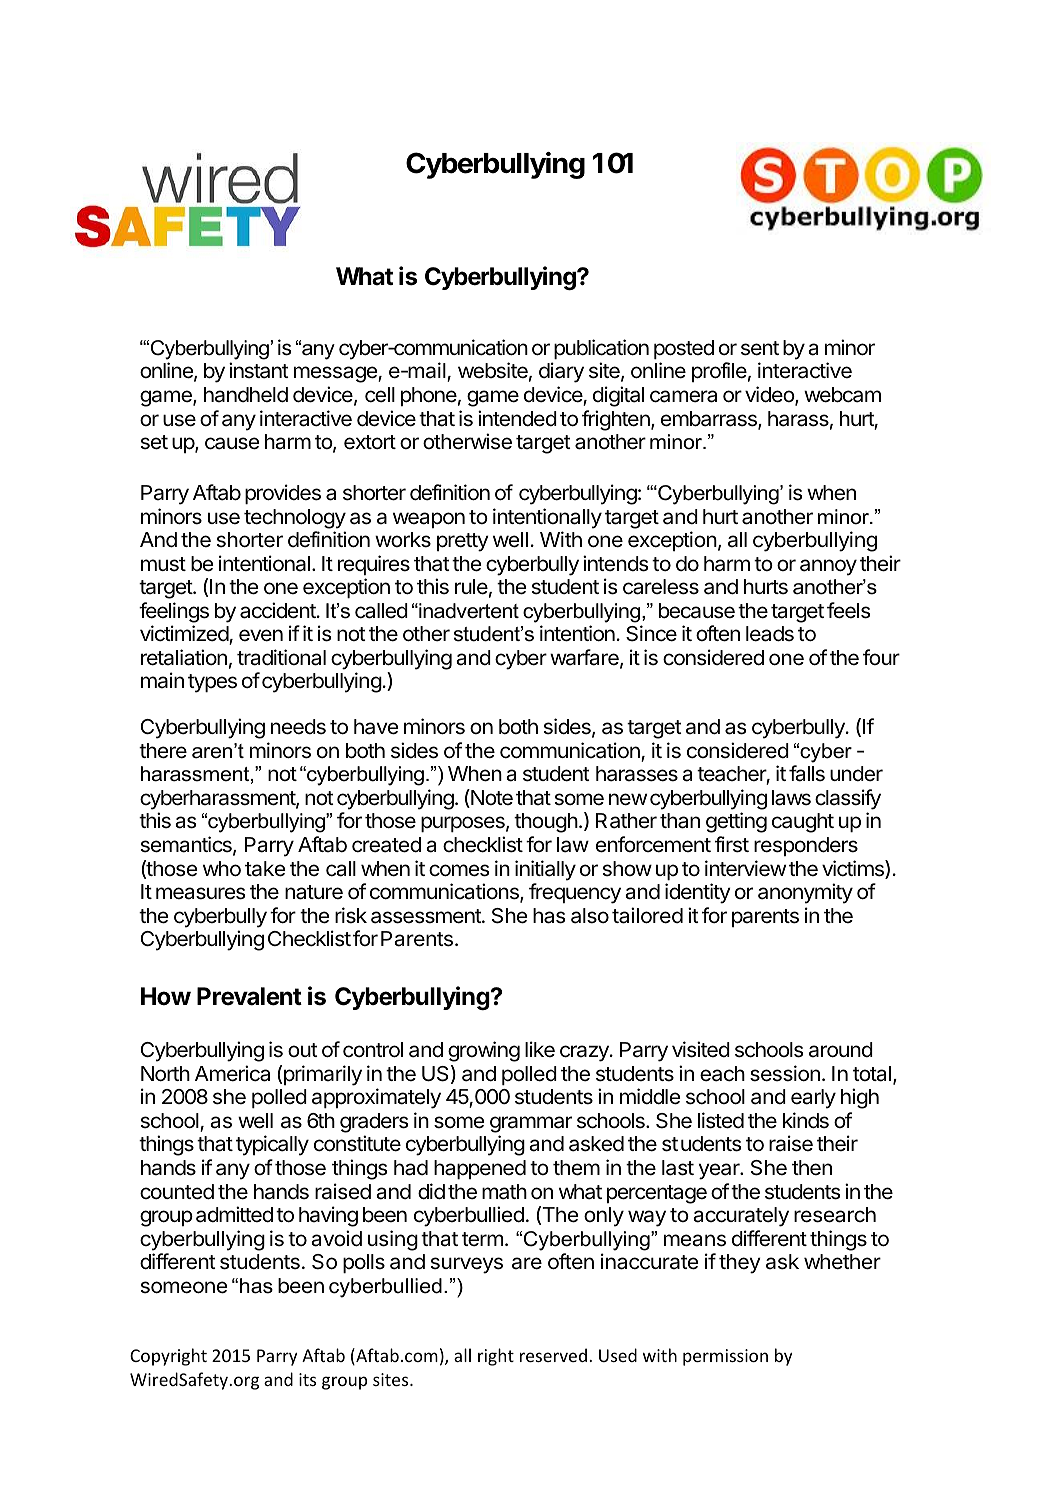  Describe the element at coordinates (212, 683) in the screenshot. I see `types` at that location.
